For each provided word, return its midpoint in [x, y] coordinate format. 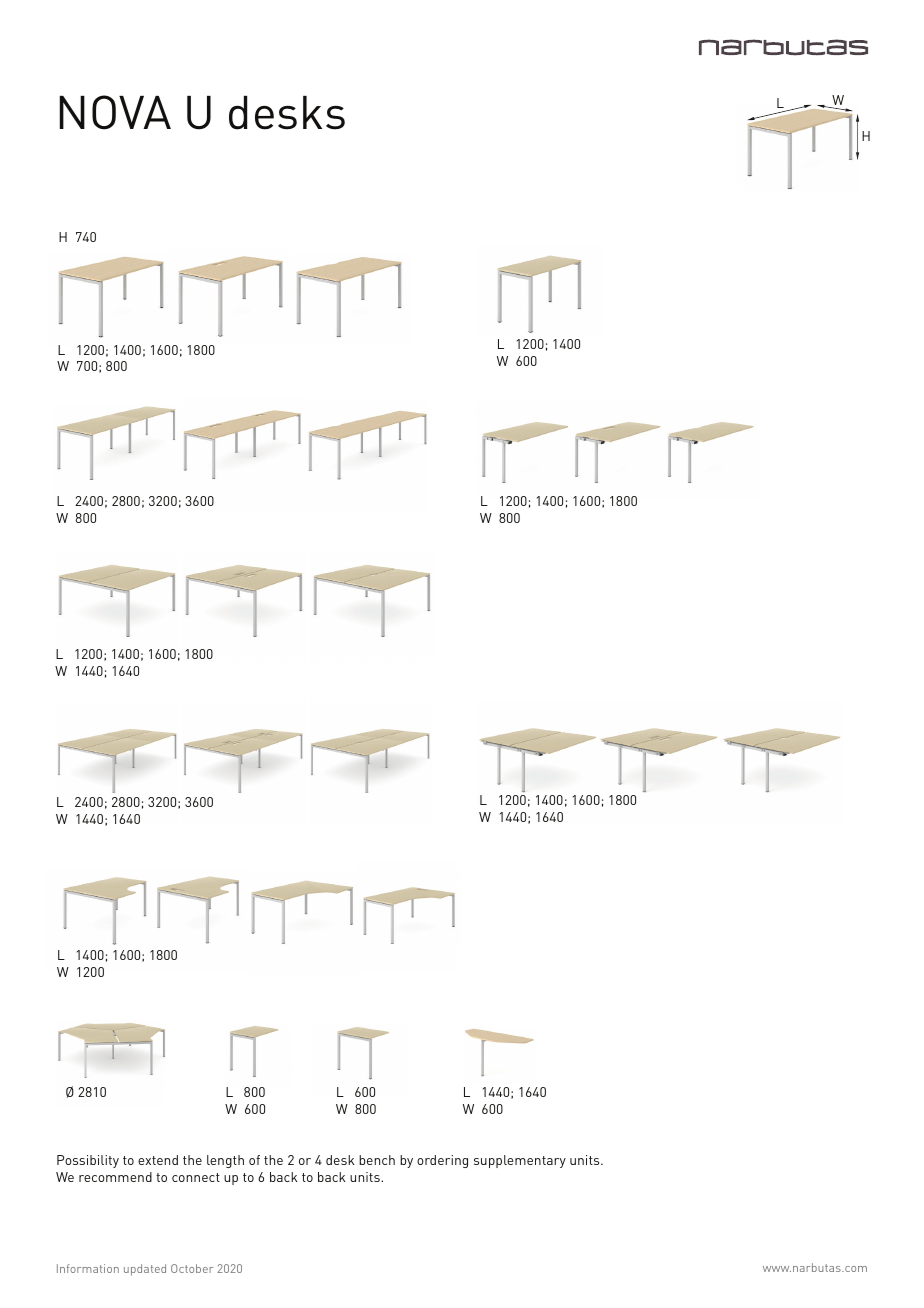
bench [377, 1160]
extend [158, 1160]
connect [196, 1177]
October [192, 1268]
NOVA [115, 112]
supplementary [520, 1161]
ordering [442, 1161]
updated [145, 1270]
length [225, 1161]
